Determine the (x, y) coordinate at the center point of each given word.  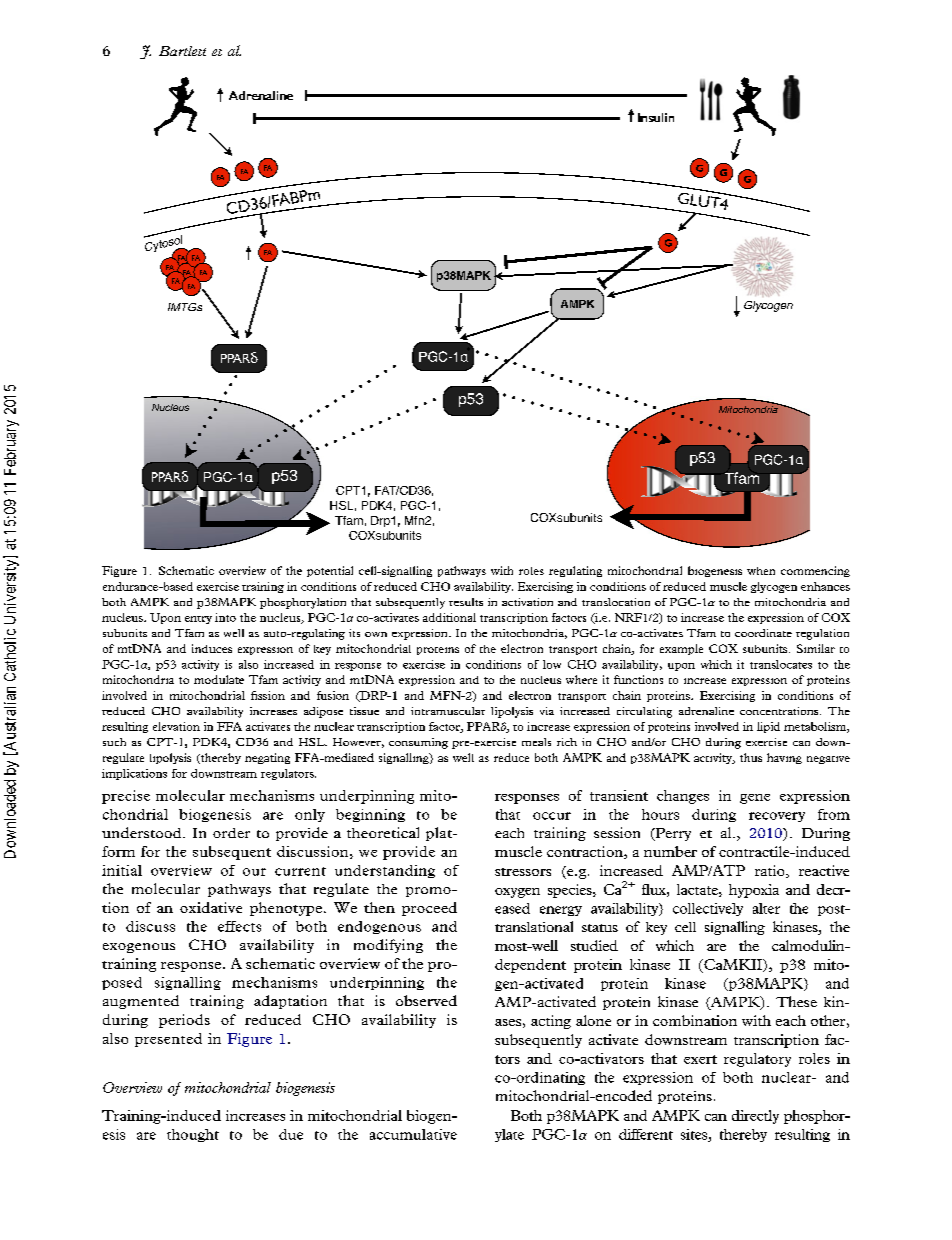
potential (330, 571)
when (761, 571)
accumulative (413, 1134)
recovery (777, 817)
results (466, 602)
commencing (815, 571)
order (231, 833)
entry (198, 620)
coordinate (763, 633)
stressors (523, 872)
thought (193, 1135)
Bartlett (182, 51)
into (225, 617)
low (552, 664)
